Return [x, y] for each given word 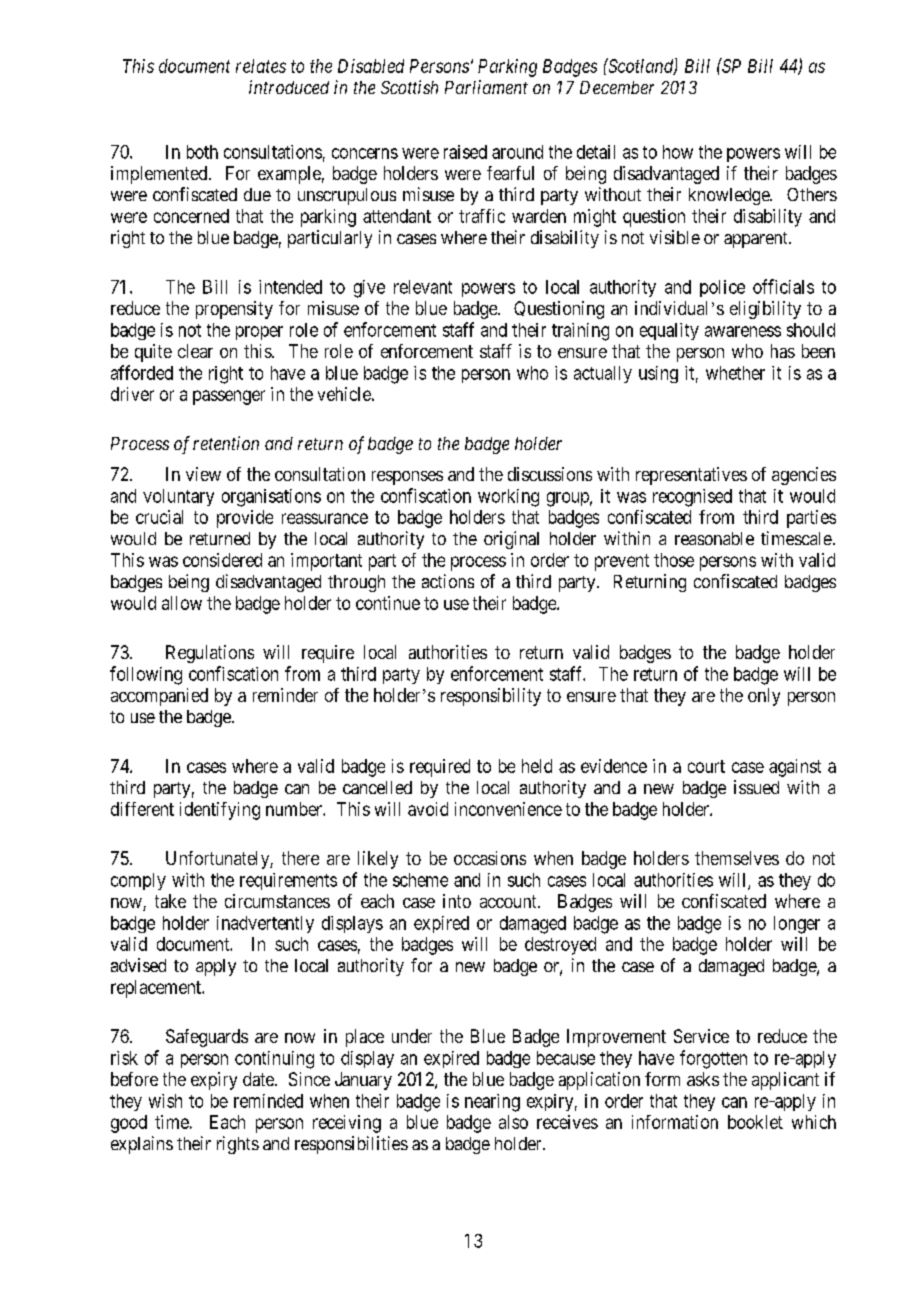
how [678, 152]
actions [448, 581]
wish [165, 1101]
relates [261, 66]
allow [182, 603]
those [674, 560]
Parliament [486, 87]
